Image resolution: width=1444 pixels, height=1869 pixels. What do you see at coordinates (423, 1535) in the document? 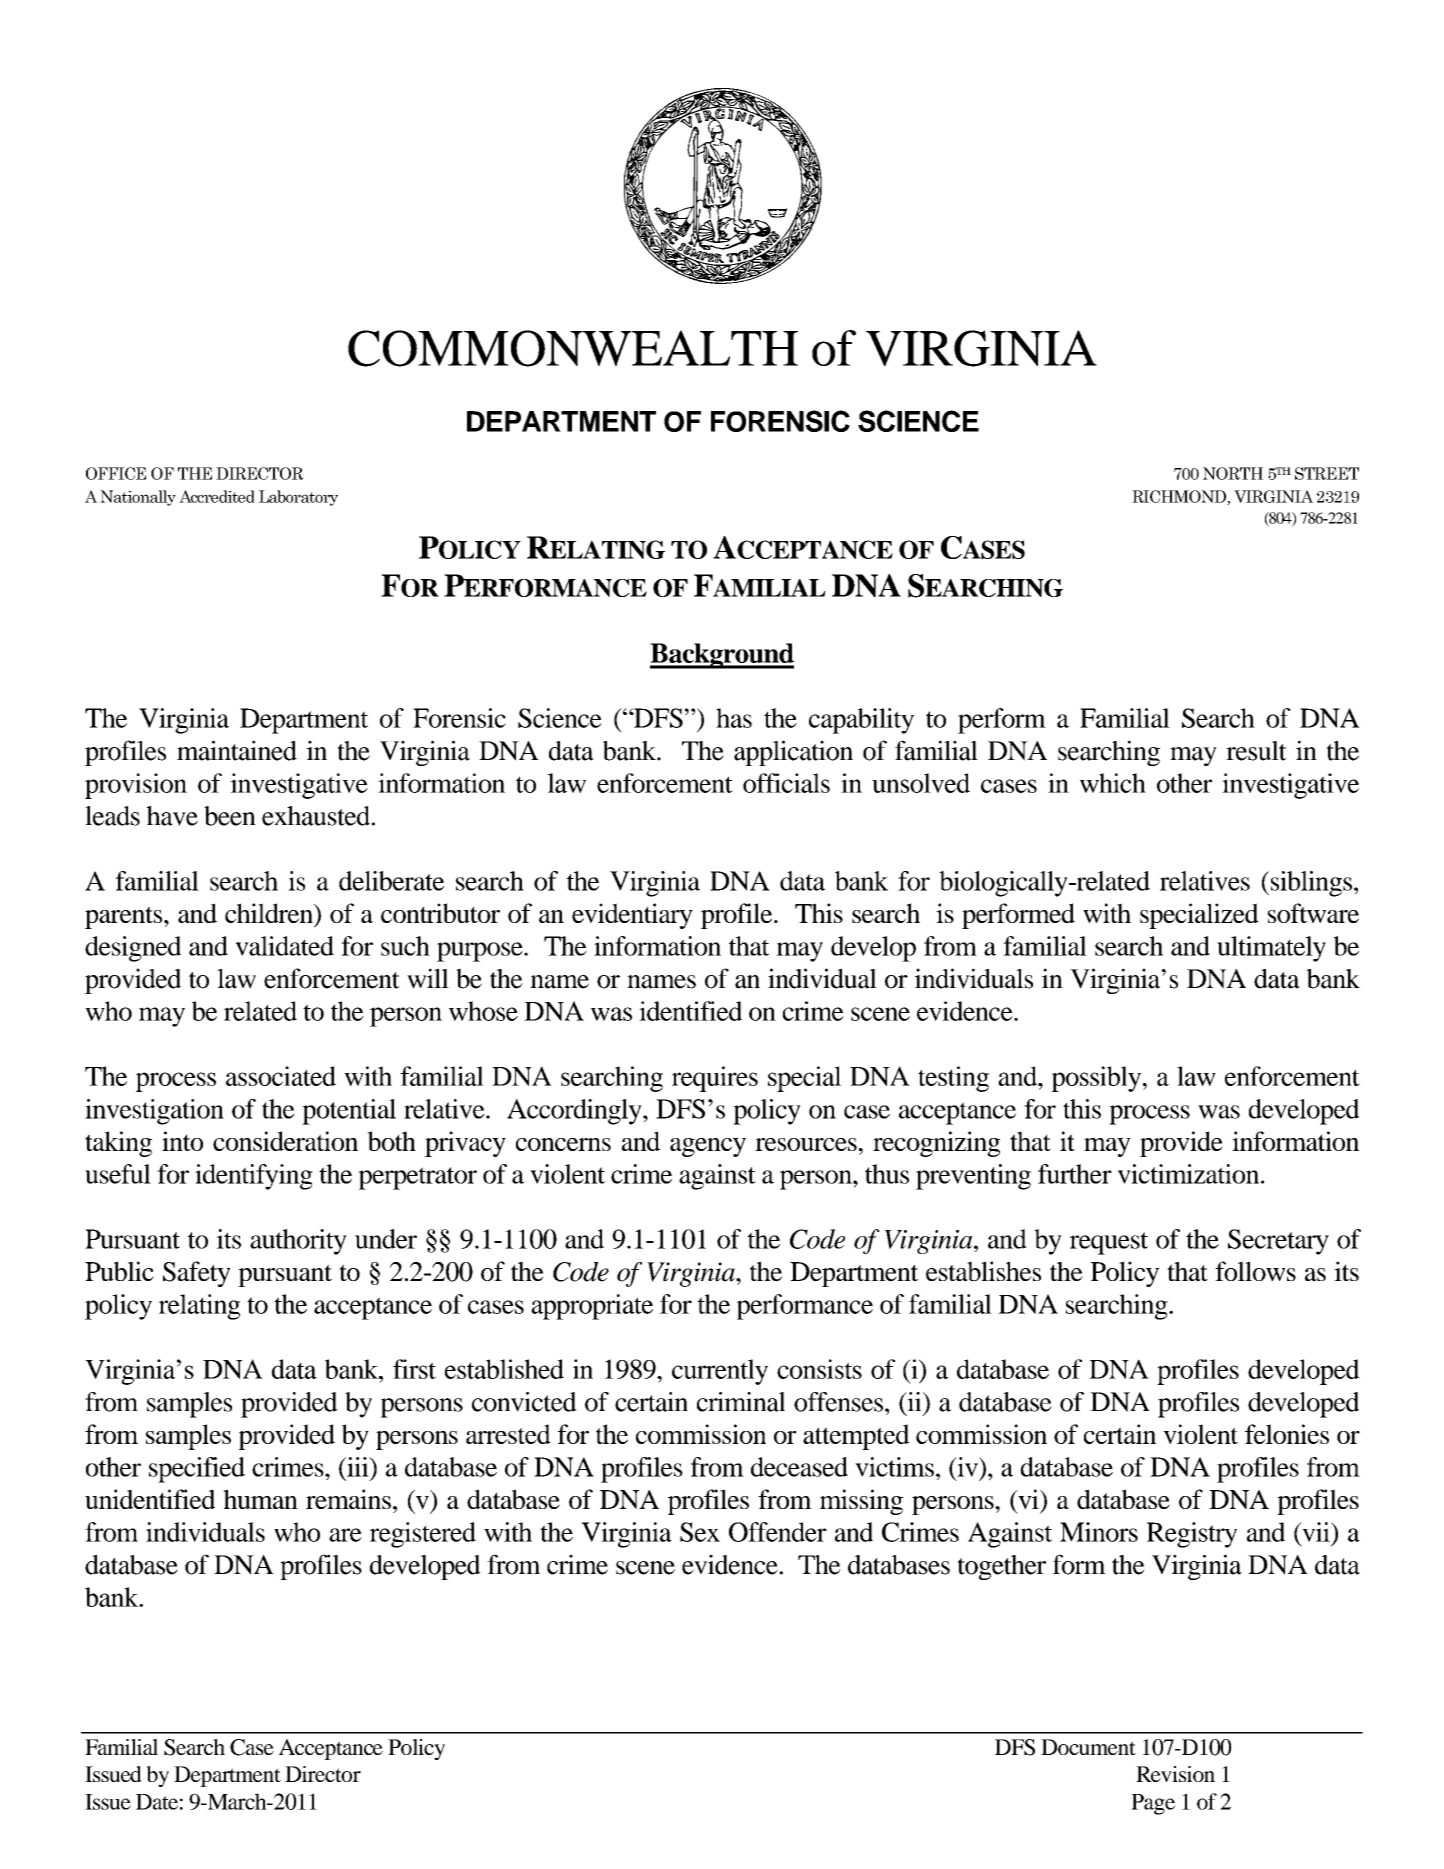
I see `registered` at bounding box center [423, 1535].
